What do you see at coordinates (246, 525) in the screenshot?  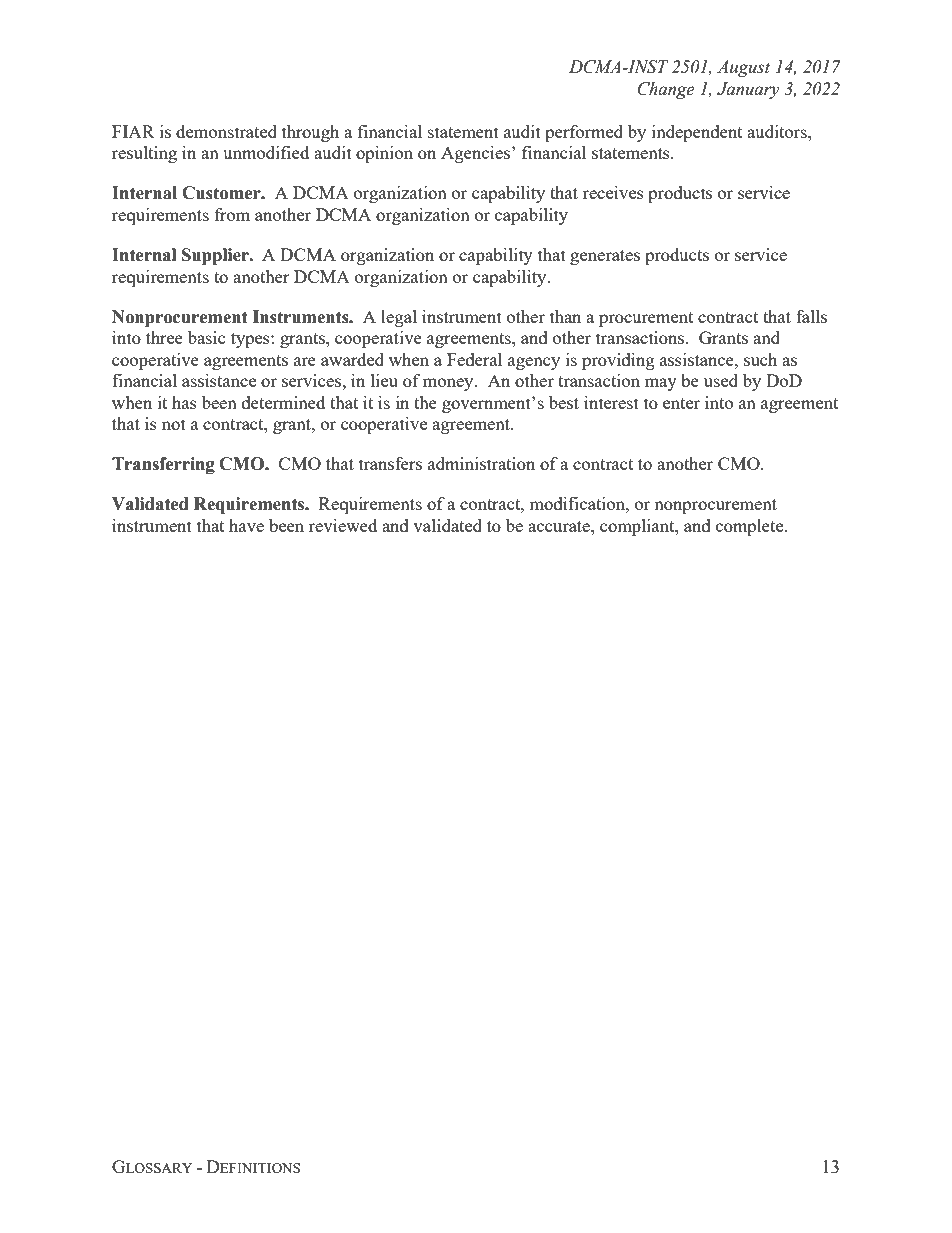 I see `have` at bounding box center [246, 525].
